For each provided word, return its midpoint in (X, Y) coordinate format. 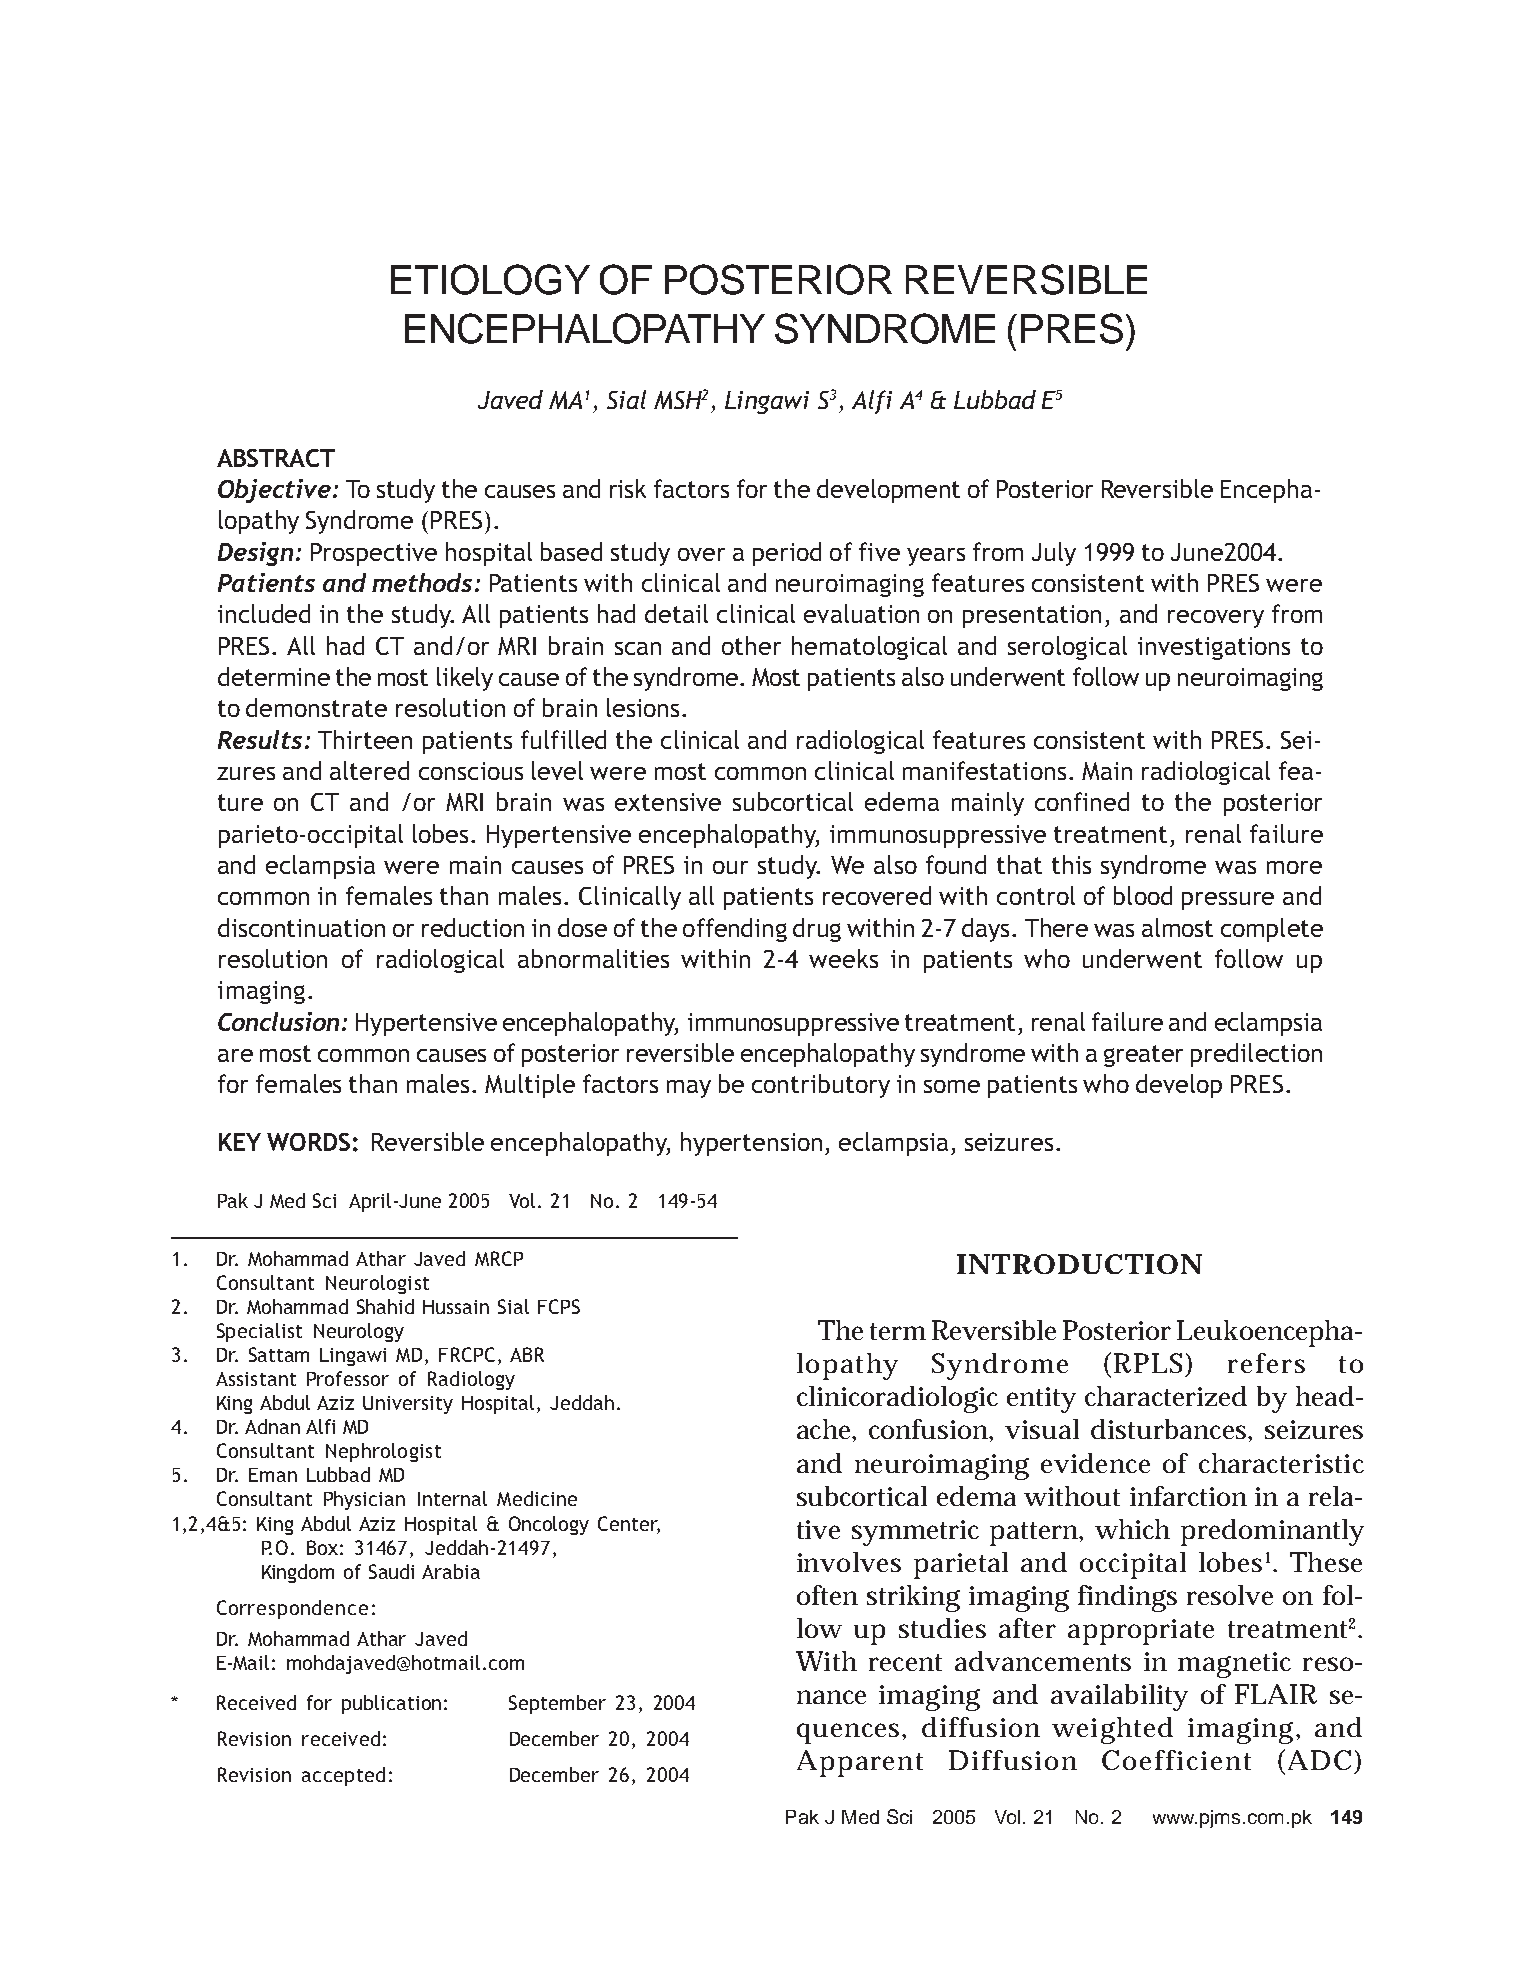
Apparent (860, 1763)
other (751, 645)
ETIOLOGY (490, 279)
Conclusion (278, 1021)
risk (628, 488)
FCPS (559, 1306)
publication (391, 1704)
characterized (1166, 1396)
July (1054, 554)
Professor (348, 1378)
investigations (1214, 648)
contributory (821, 1086)
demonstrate (316, 707)
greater (1143, 1056)
